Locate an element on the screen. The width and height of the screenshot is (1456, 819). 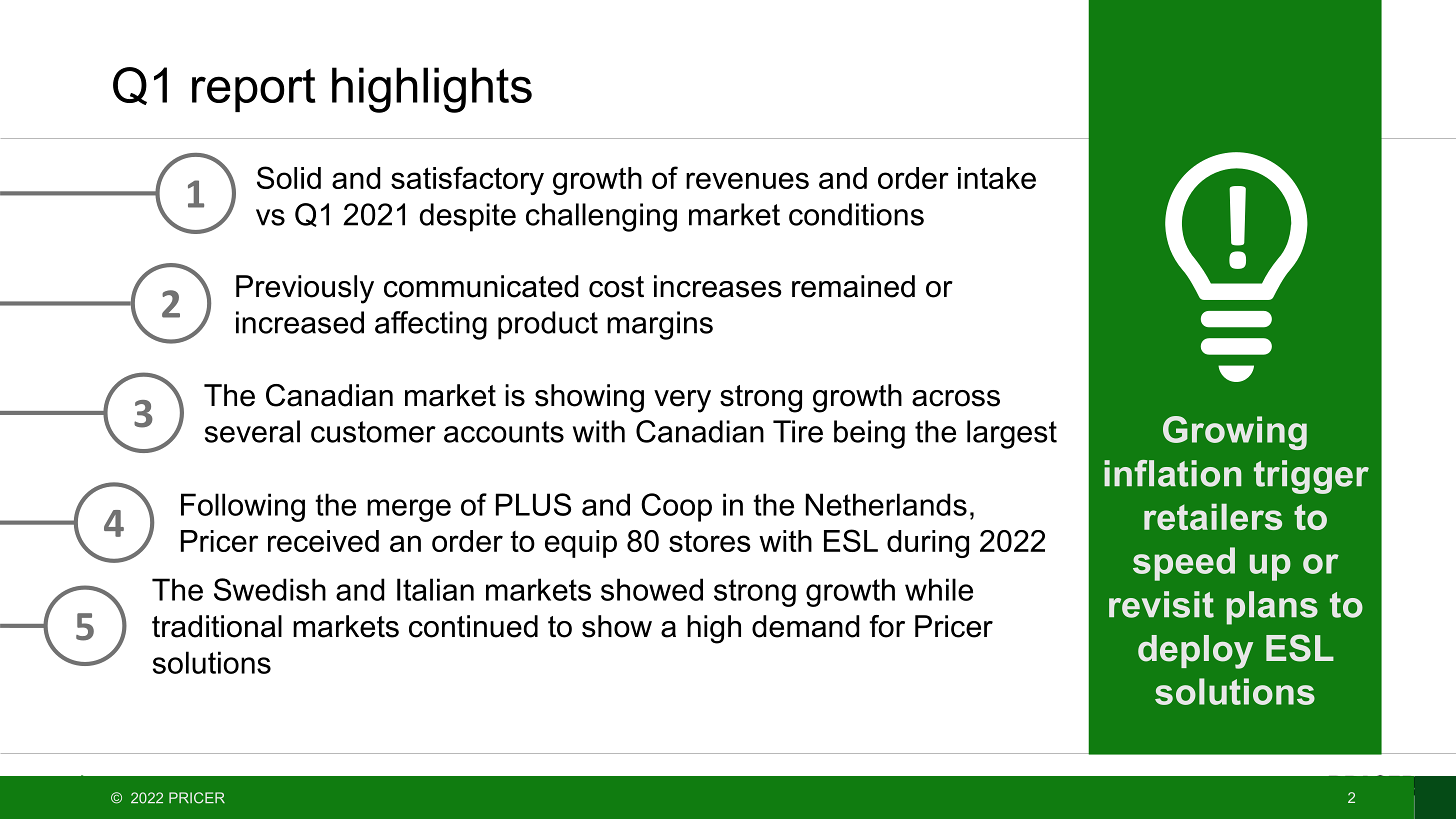
revenues is located at coordinates (747, 180).
